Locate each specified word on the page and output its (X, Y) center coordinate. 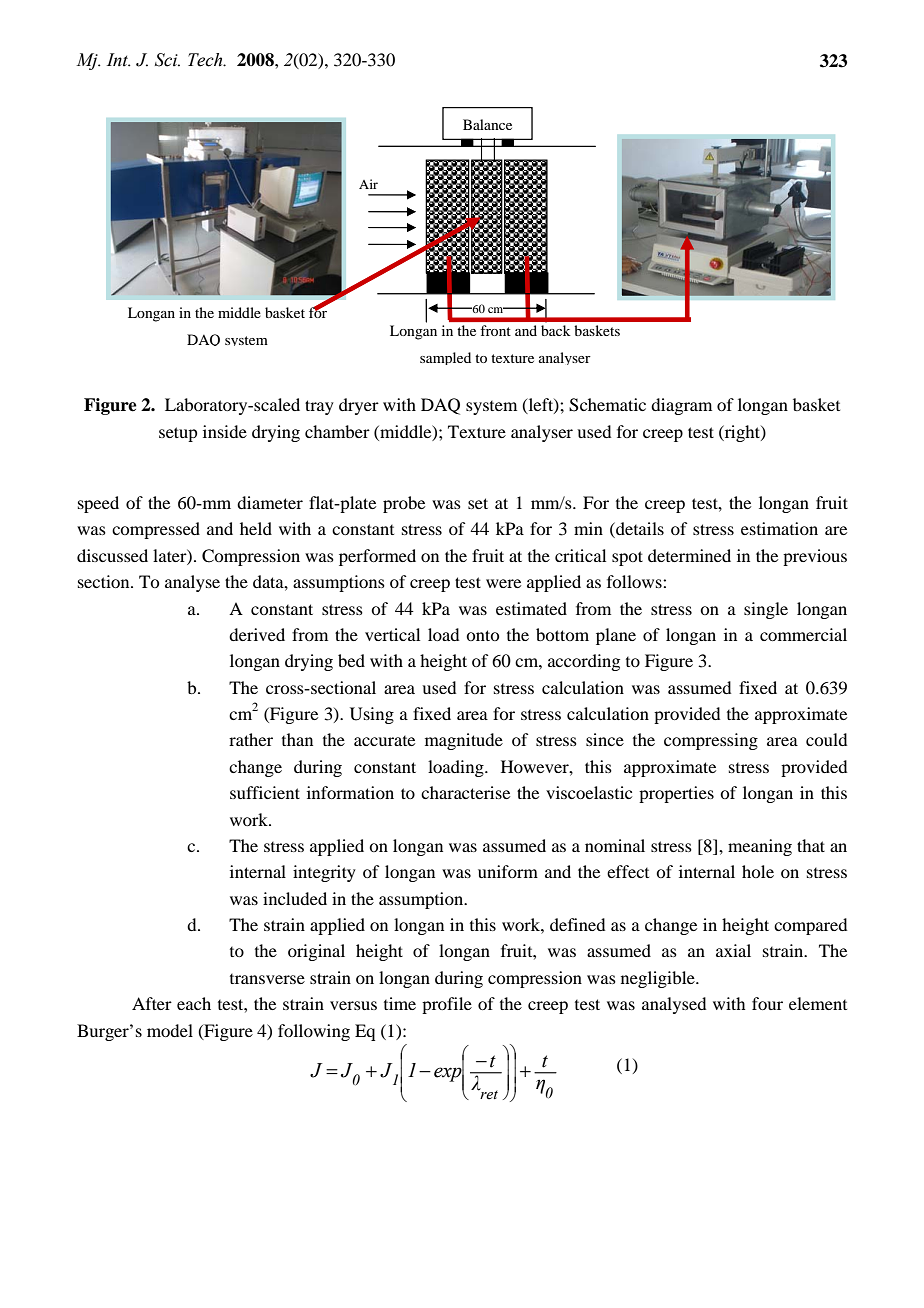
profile (447, 1005)
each (194, 1003)
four (767, 1003)
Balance (487, 124)
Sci (167, 60)
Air (368, 184)
